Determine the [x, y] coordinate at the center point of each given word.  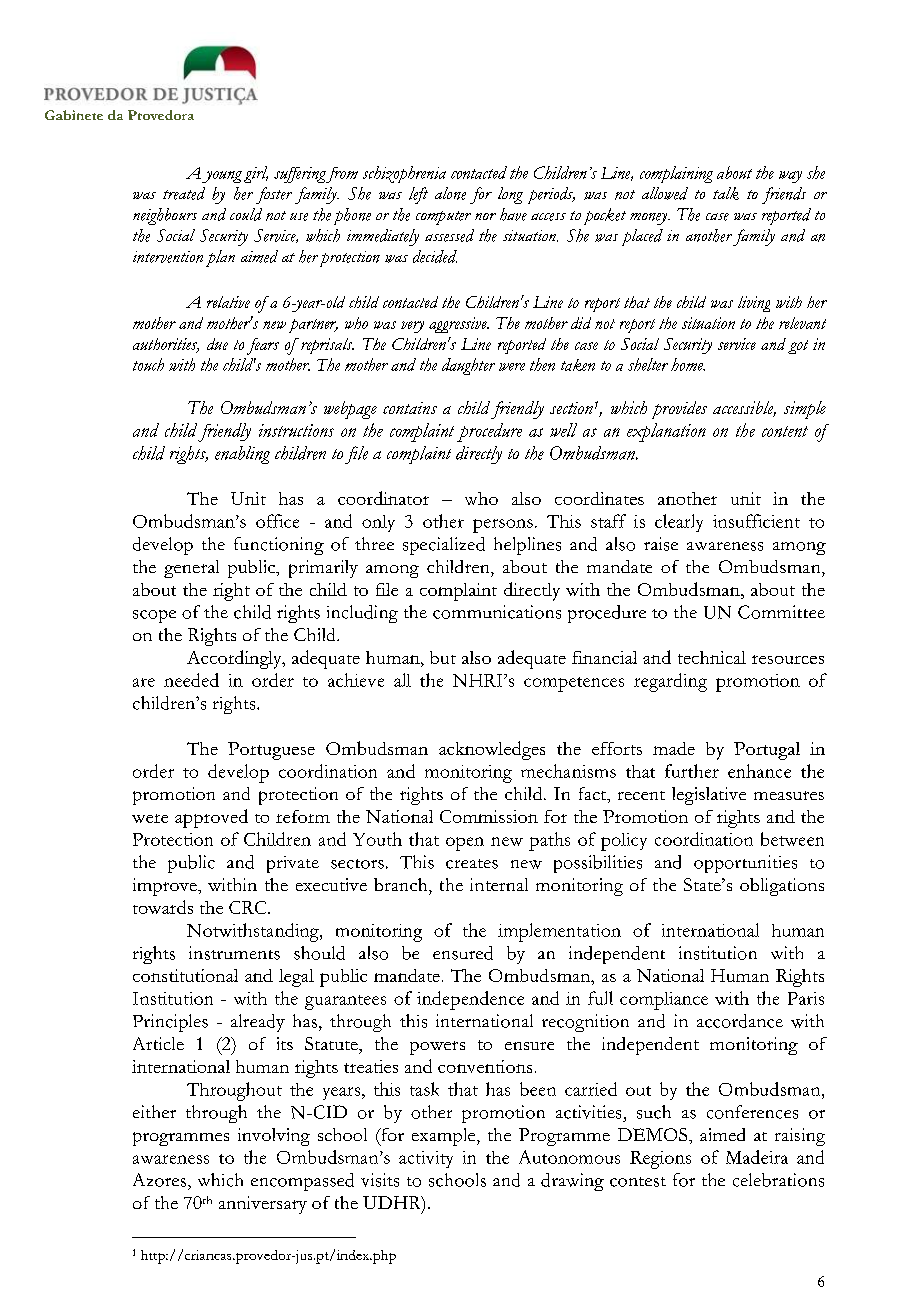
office [277, 521]
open [465, 844]
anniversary [263, 1205]
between [792, 839]
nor [485, 216]
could [246, 214]
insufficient [756, 521]
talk [726, 193]
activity [426, 1159]
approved [211, 818]
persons [503, 526]
